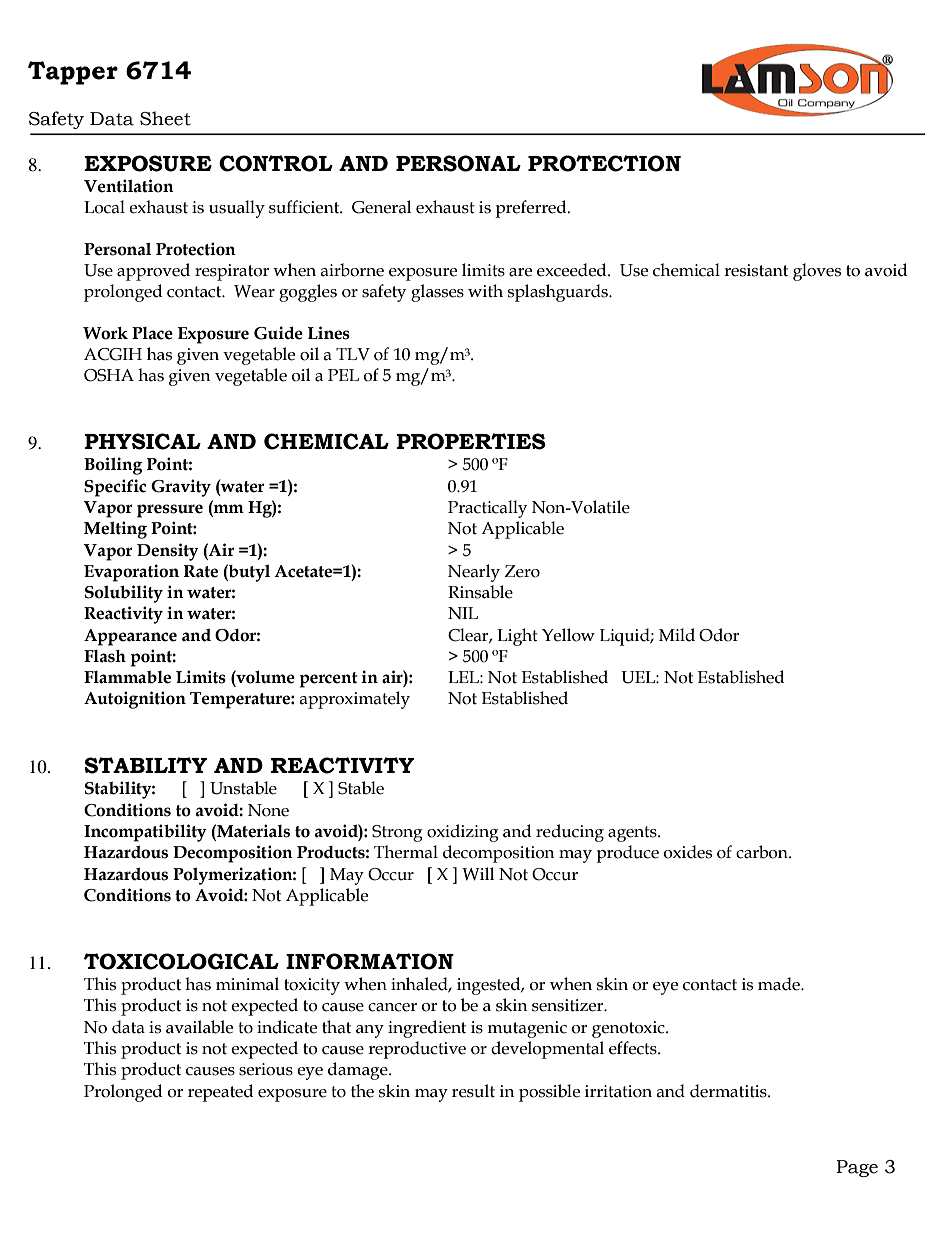 Image resolution: width=952 pixels, height=1233 pixels. I want to click on Incompatibility, so click(145, 833).
